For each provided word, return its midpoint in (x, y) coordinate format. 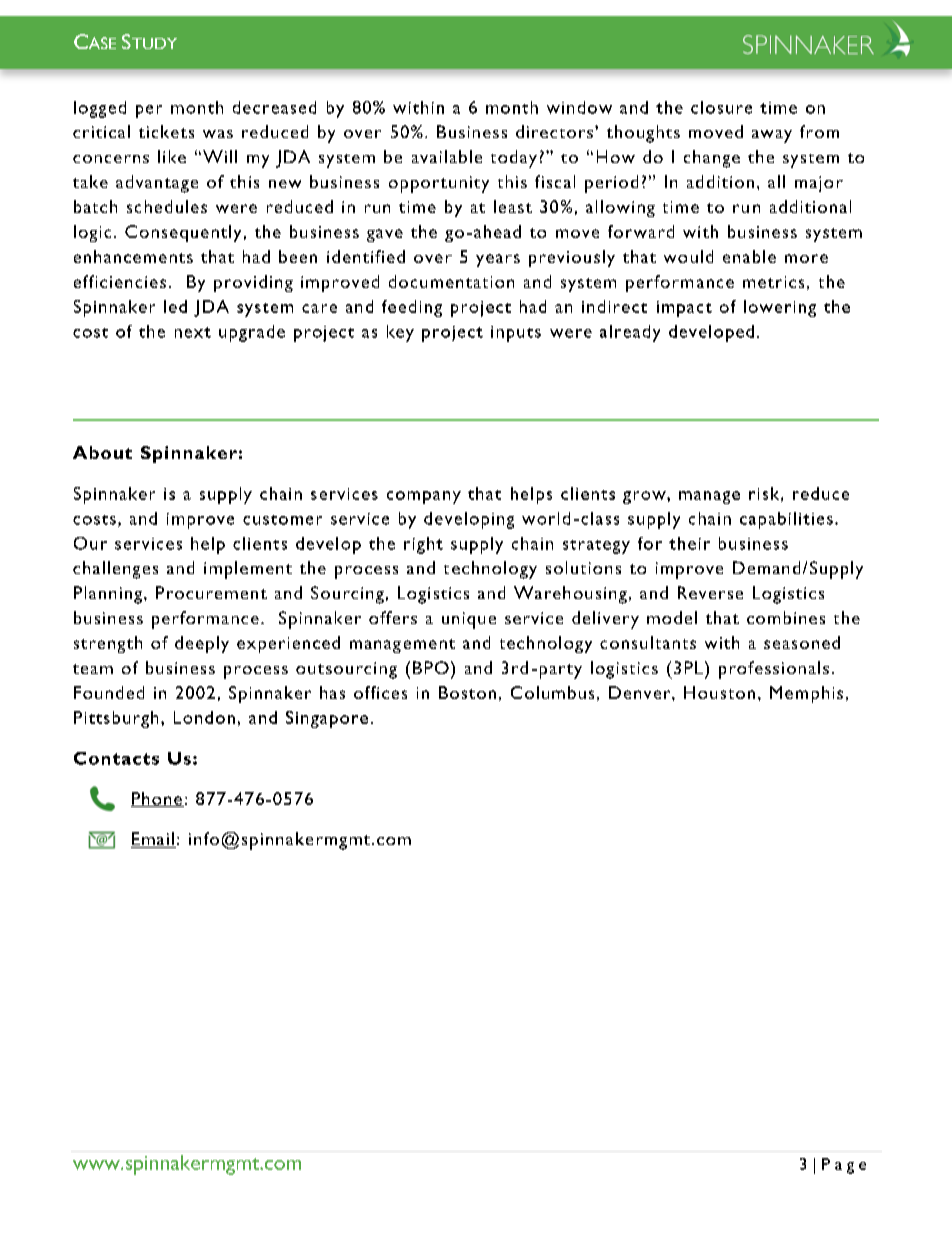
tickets (166, 131)
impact (684, 309)
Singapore (327, 719)
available (447, 156)
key (400, 333)
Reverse (710, 592)
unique (469, 620)
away (772, 136)
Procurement (211, 592)
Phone (157, 799)
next (193, 332)
